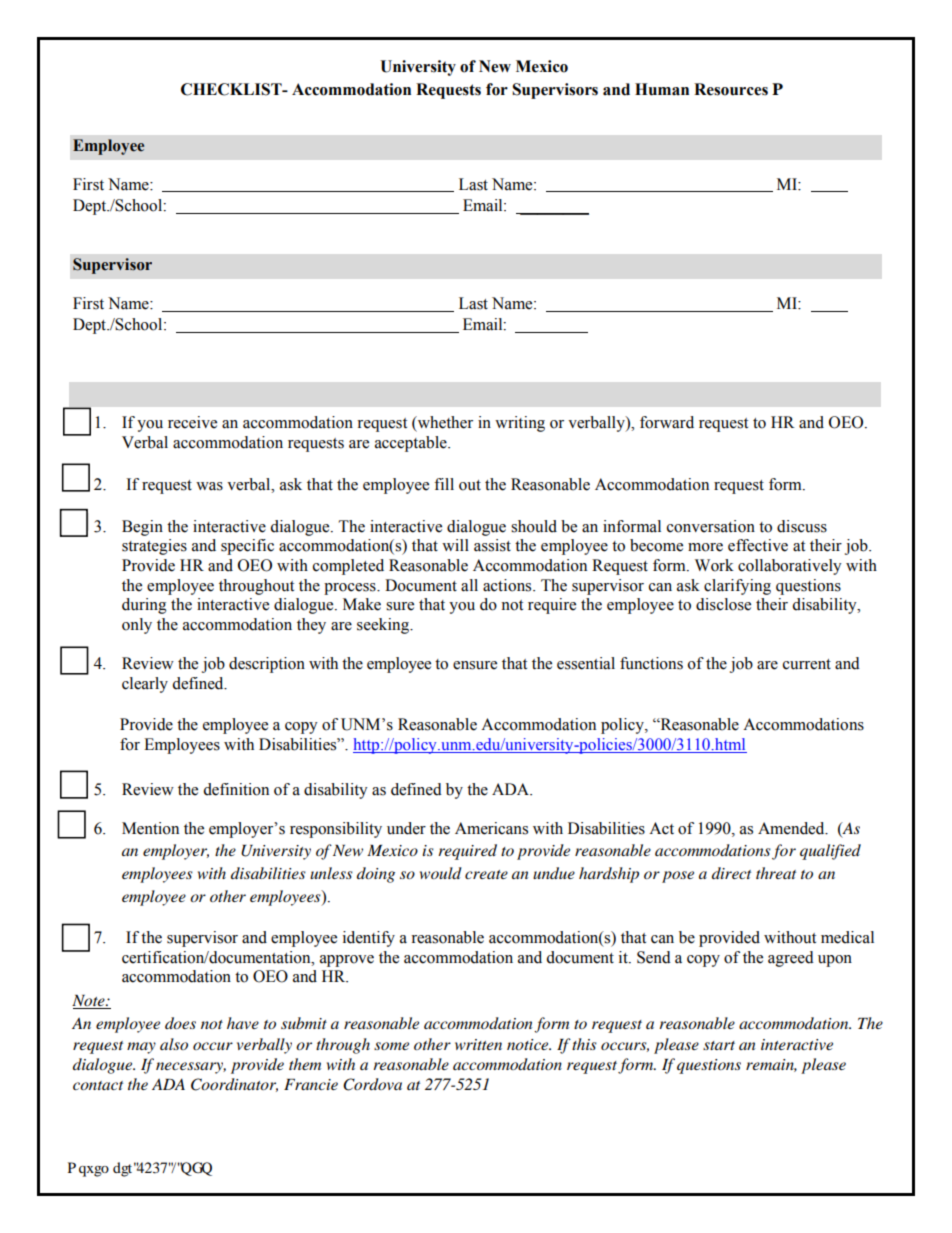 The width and height of the page is (952, 1233). Describe the element at coordinates (737, 587) in the page. I see `clarifying` at that location.
